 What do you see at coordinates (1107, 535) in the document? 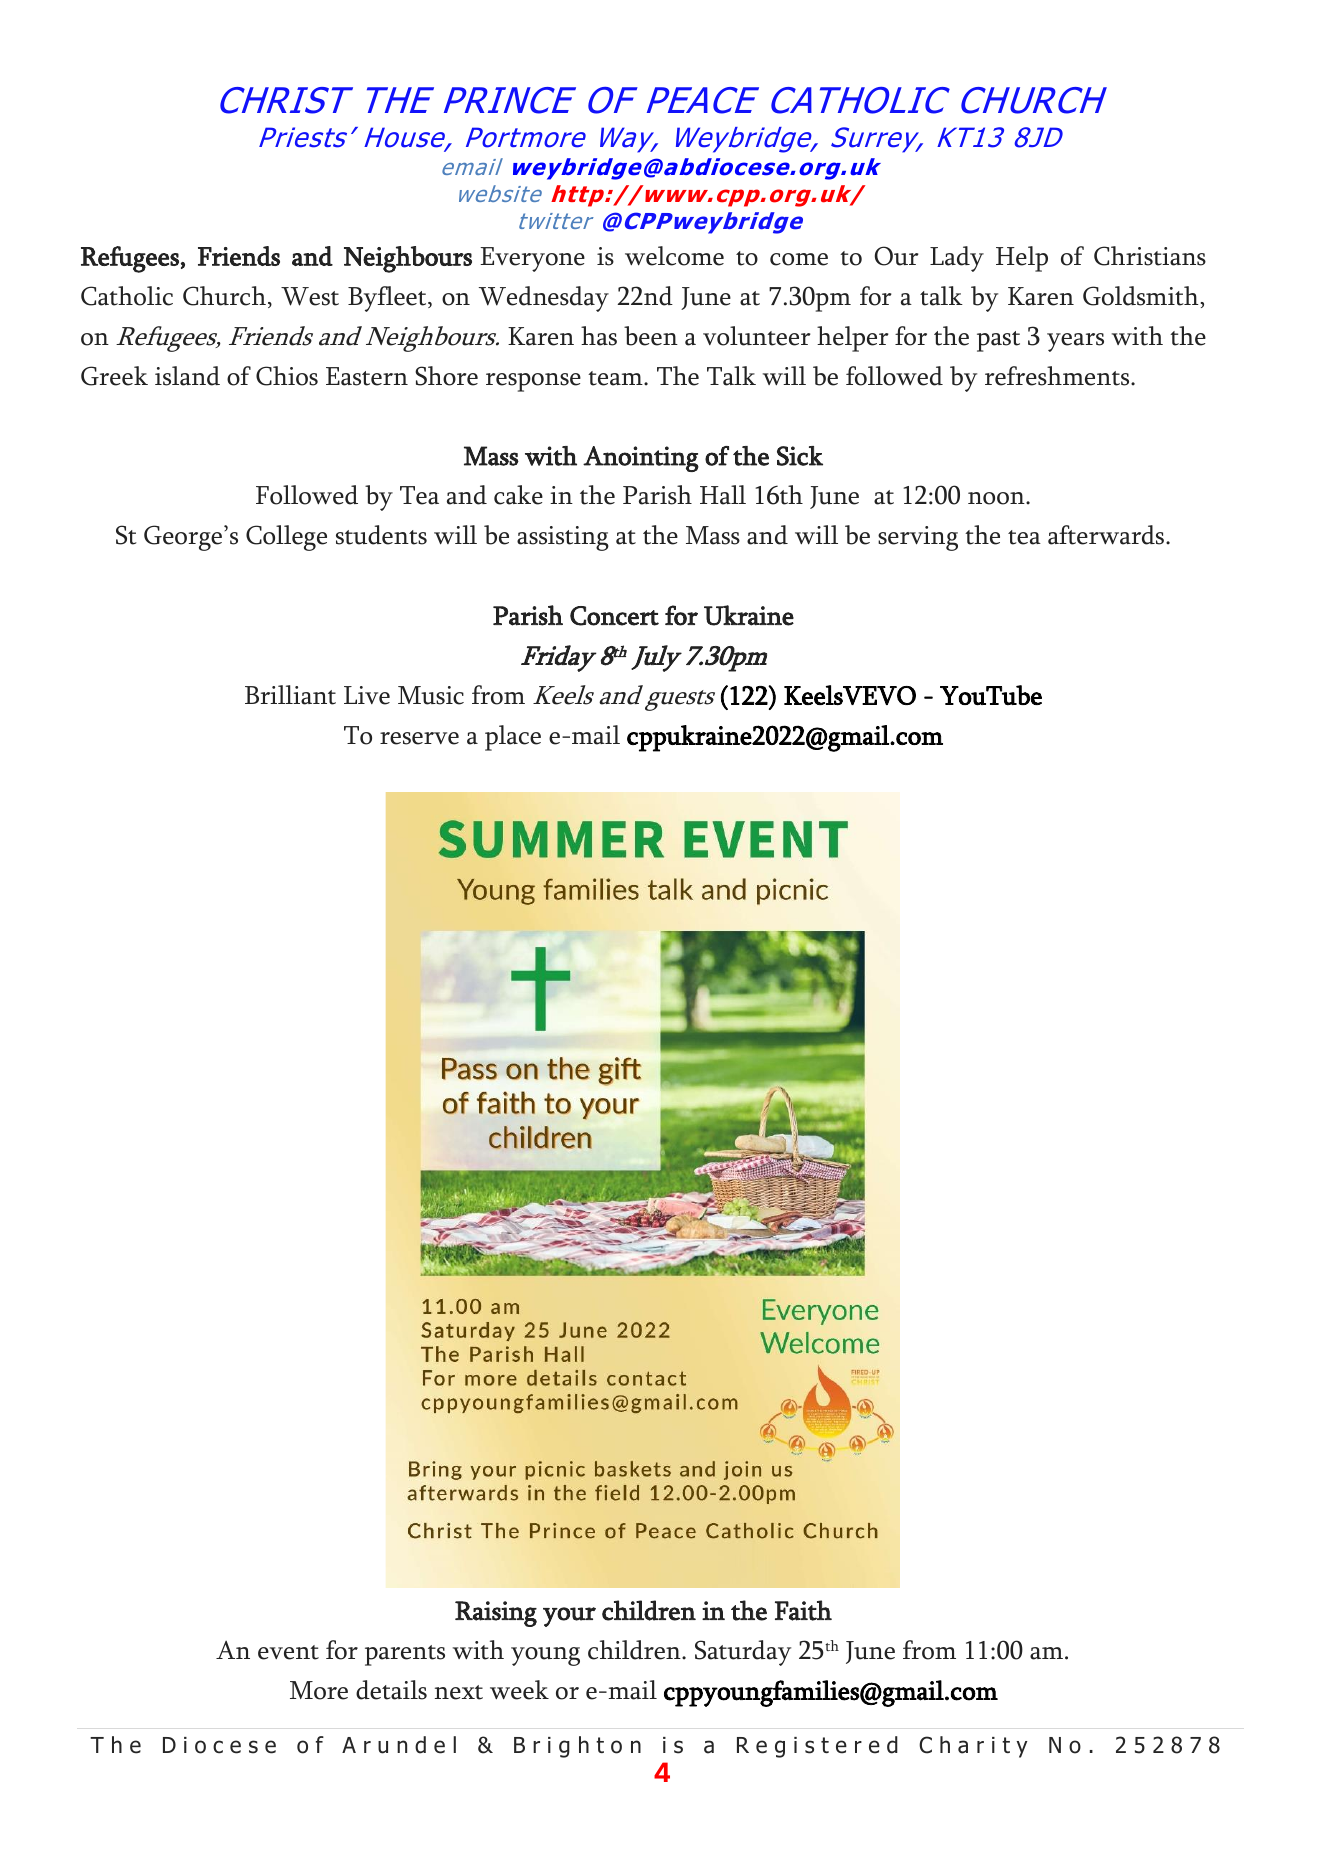
I see `afterwards` at bounding box center [1107, 535].
